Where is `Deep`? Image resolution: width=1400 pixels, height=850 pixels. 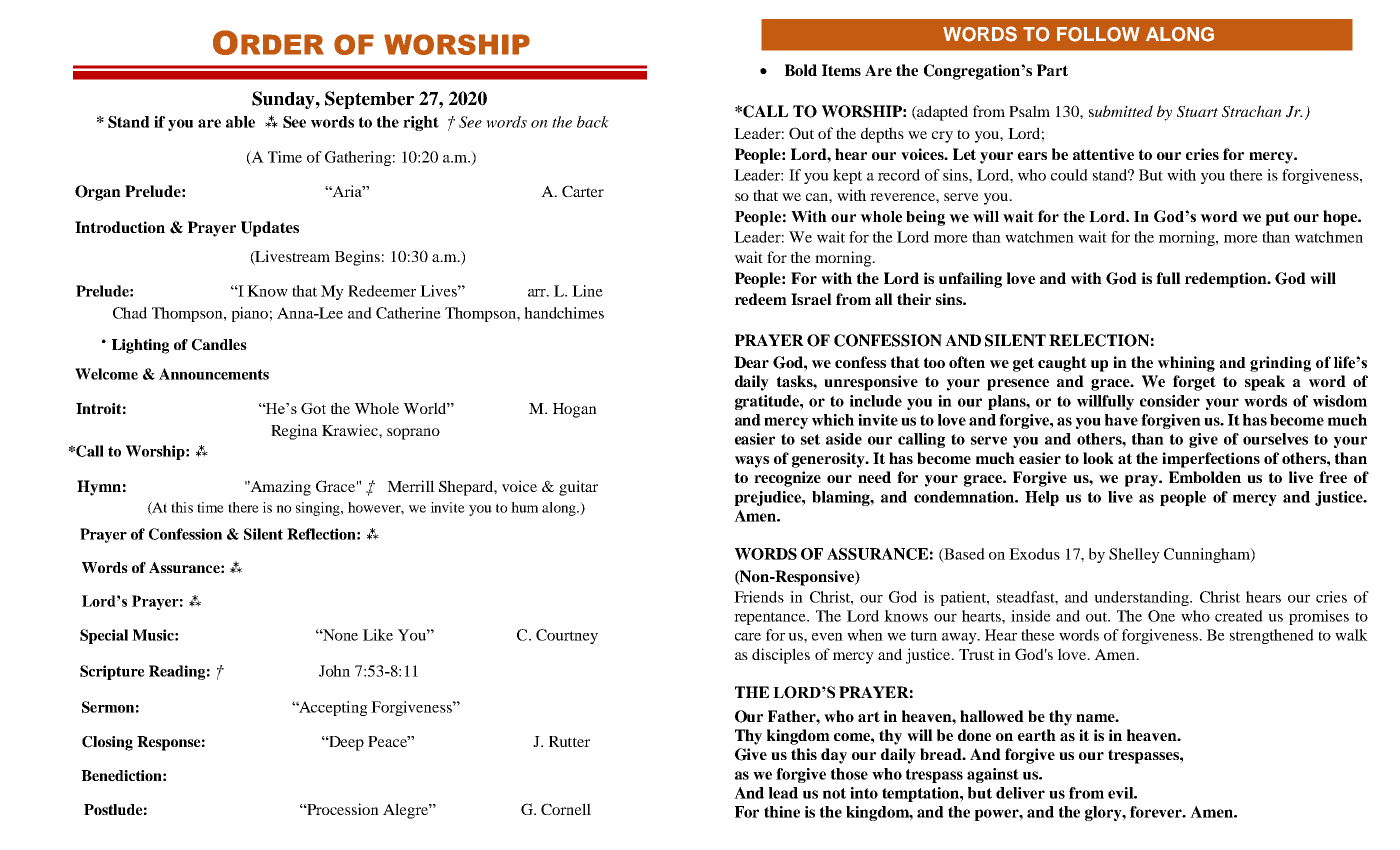
Deep is located at coordinates (345, 743).
